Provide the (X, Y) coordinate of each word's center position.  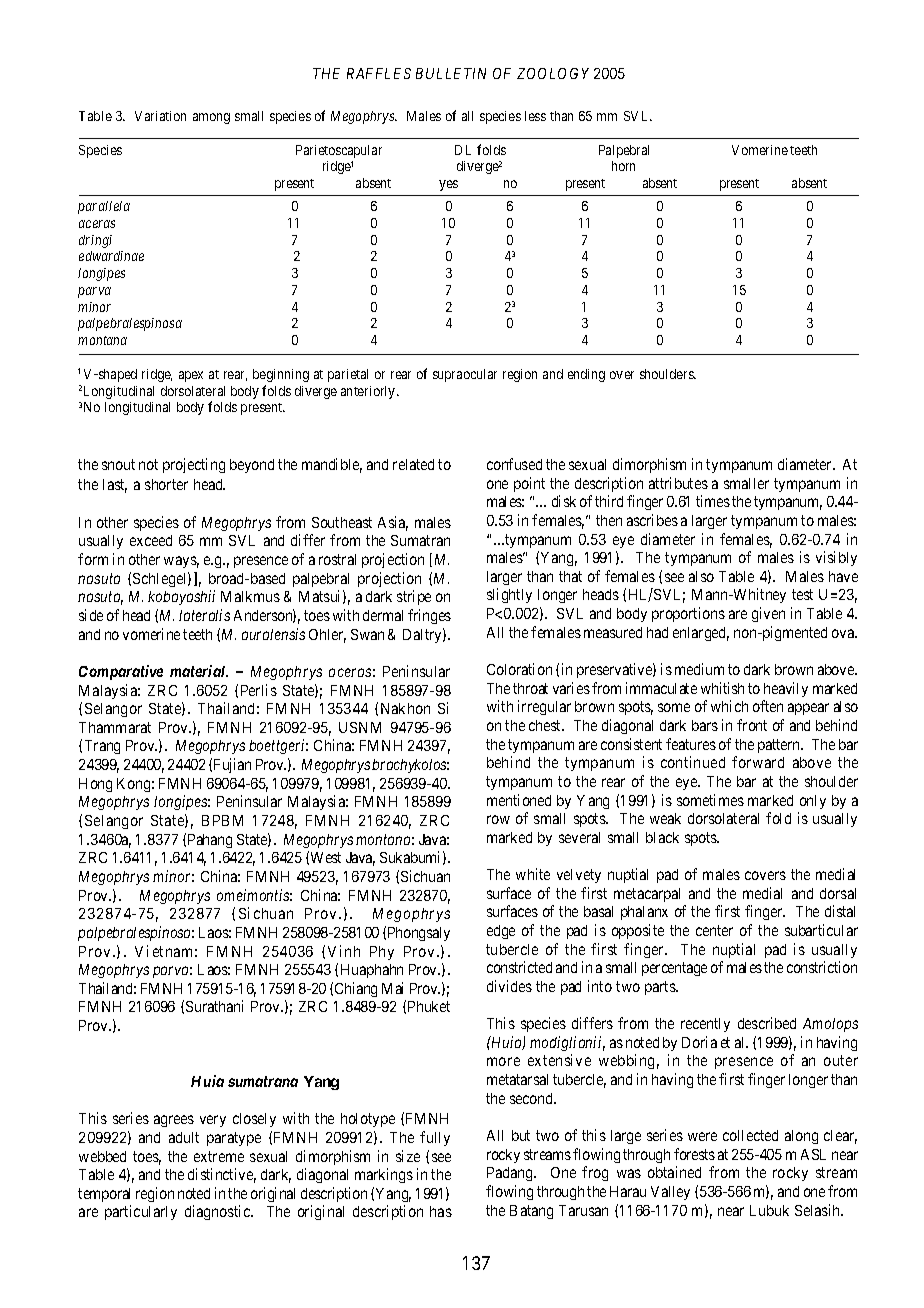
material (199, 671)
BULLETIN (451, 73)
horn (623, 166)
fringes (429, 616)
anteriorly (369, 392)
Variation (160, 116)
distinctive (222, 1175)
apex (191, 376)
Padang (511, 1174)
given (768, 614)
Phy (382, 953)
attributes (678, 483)
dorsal (838, 893)
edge (501, 932)
